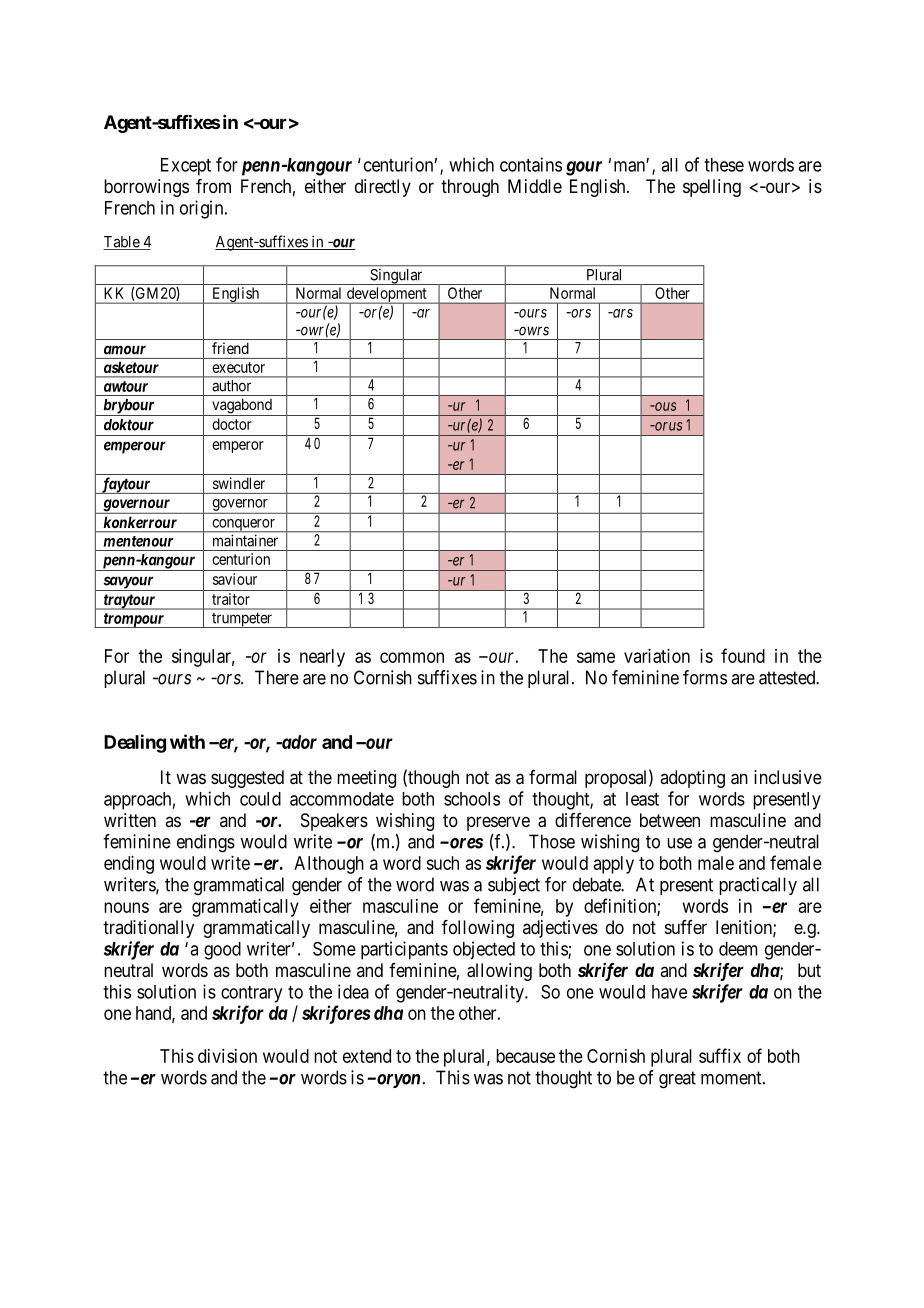  What do you see at coordinates (213, 186) in the screenshot?
I see `from` at bounding box center [213, 186].
